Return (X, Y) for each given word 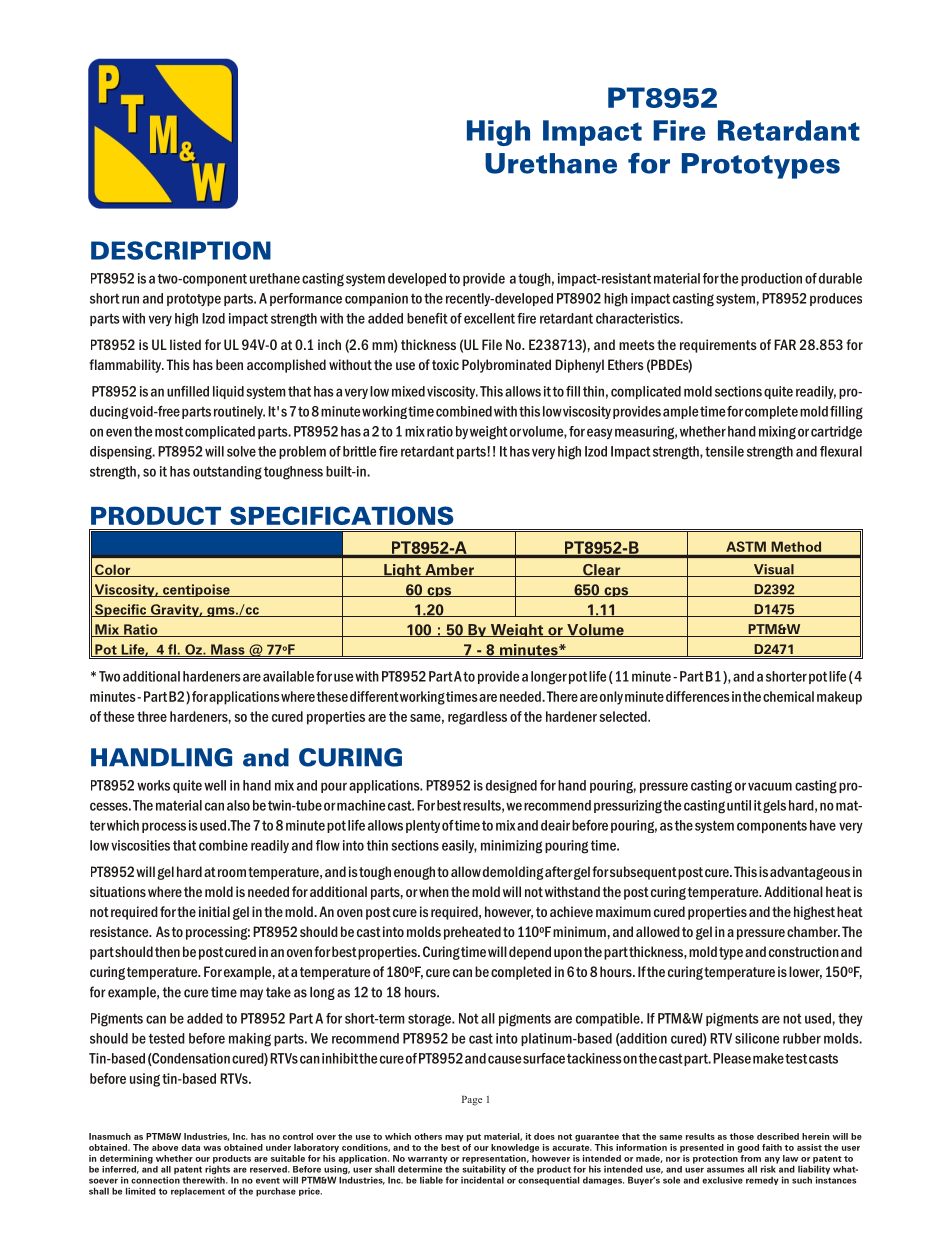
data (190, 1147)
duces (845, 298)
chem (778, 696)
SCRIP (166, 250)
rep (469, 1161)
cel (484, 318)
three (152, 716)
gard (471, 718)
